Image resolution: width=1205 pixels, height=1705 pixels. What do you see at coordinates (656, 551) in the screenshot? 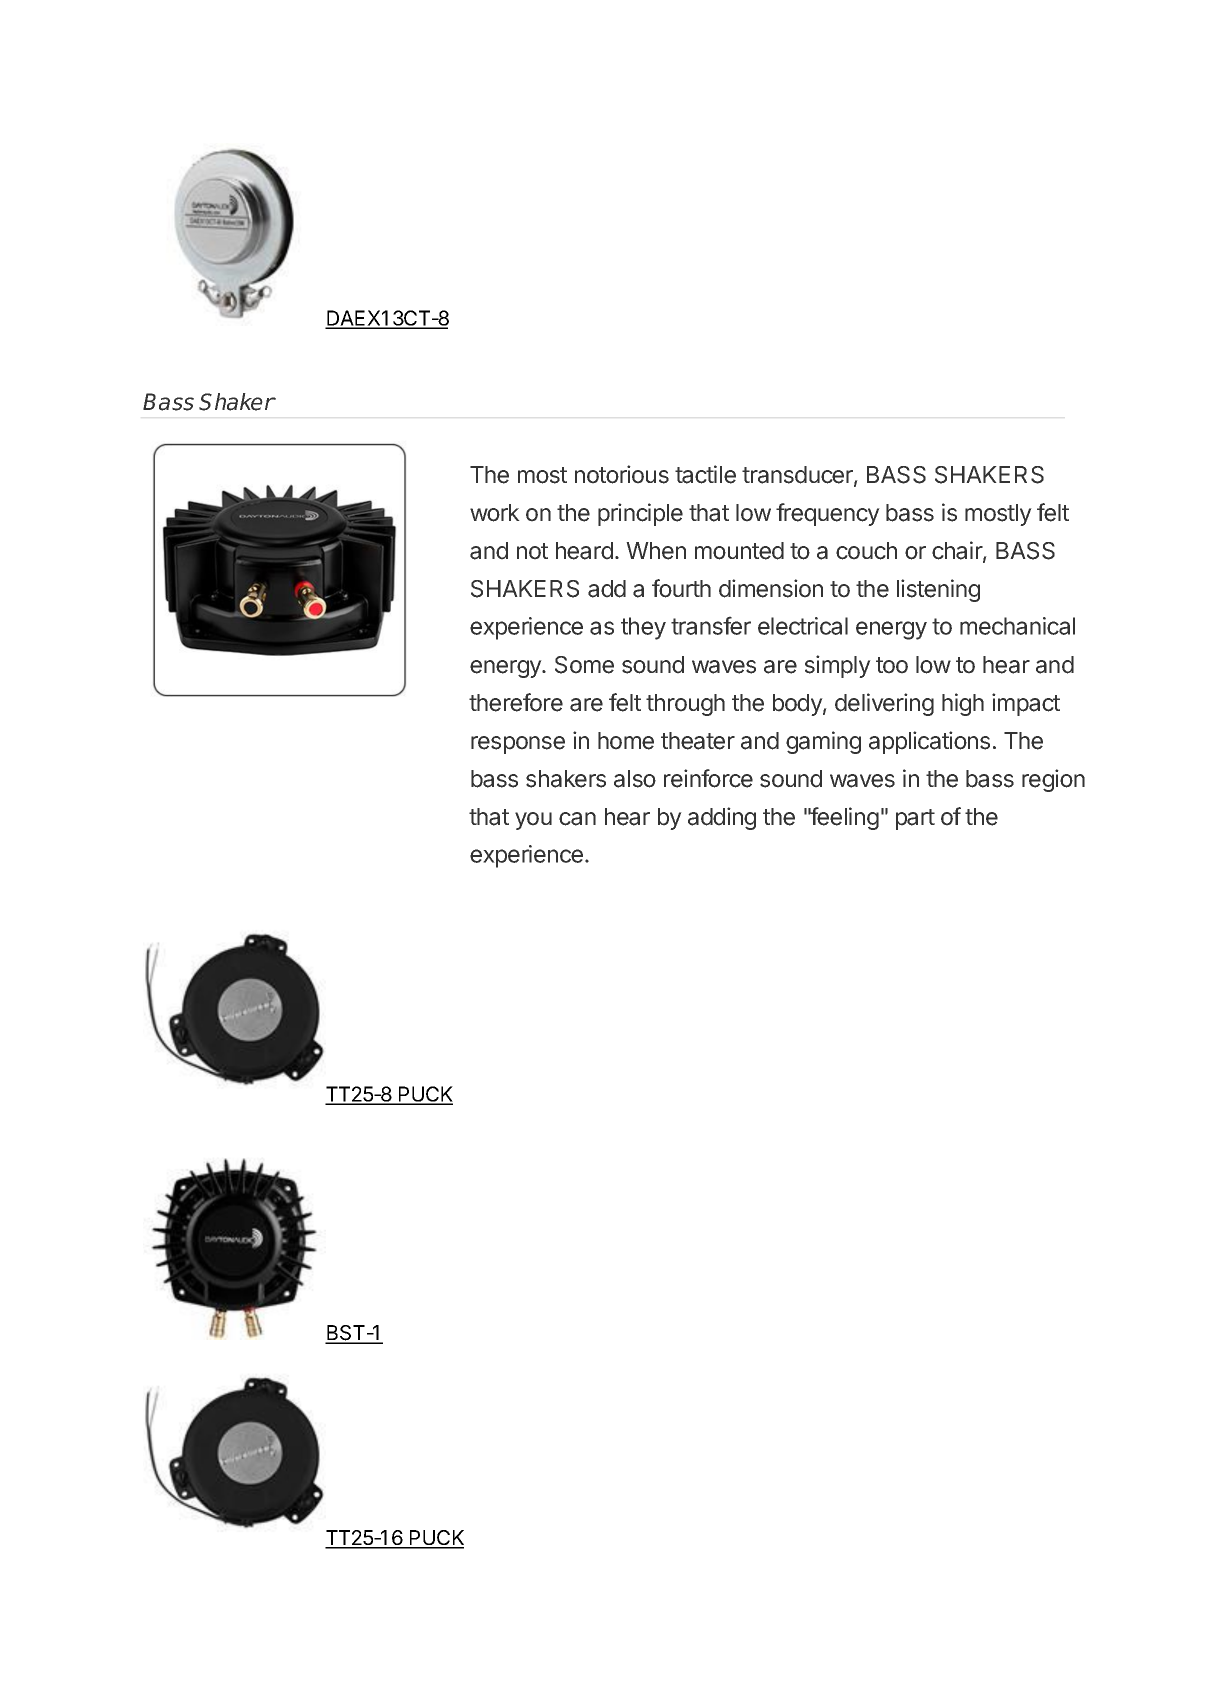
I see `When` at bounding box center [656, 551].
